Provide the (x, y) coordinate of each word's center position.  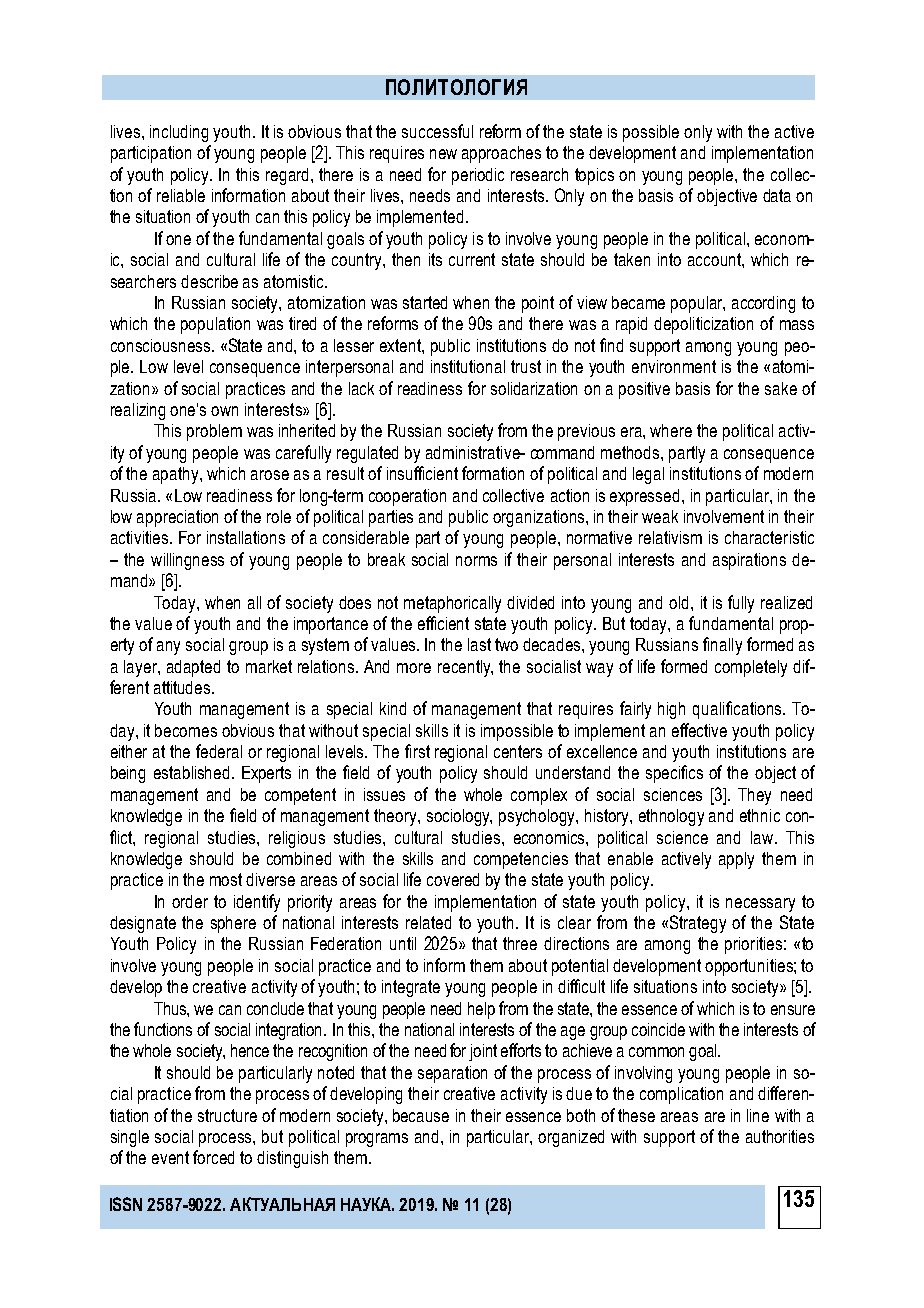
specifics (674, 774)
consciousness (160, 345)
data (777, 195)
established (191, 772)
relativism (670, 537)
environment (674, 366)
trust (526, 366)
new (443, 154)
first (417, 751)
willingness (187, 561)
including (179, 133)
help (481, 1010)
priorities (753, 945)
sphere (233, 924)
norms (476, 561)
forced (213, 1157)
